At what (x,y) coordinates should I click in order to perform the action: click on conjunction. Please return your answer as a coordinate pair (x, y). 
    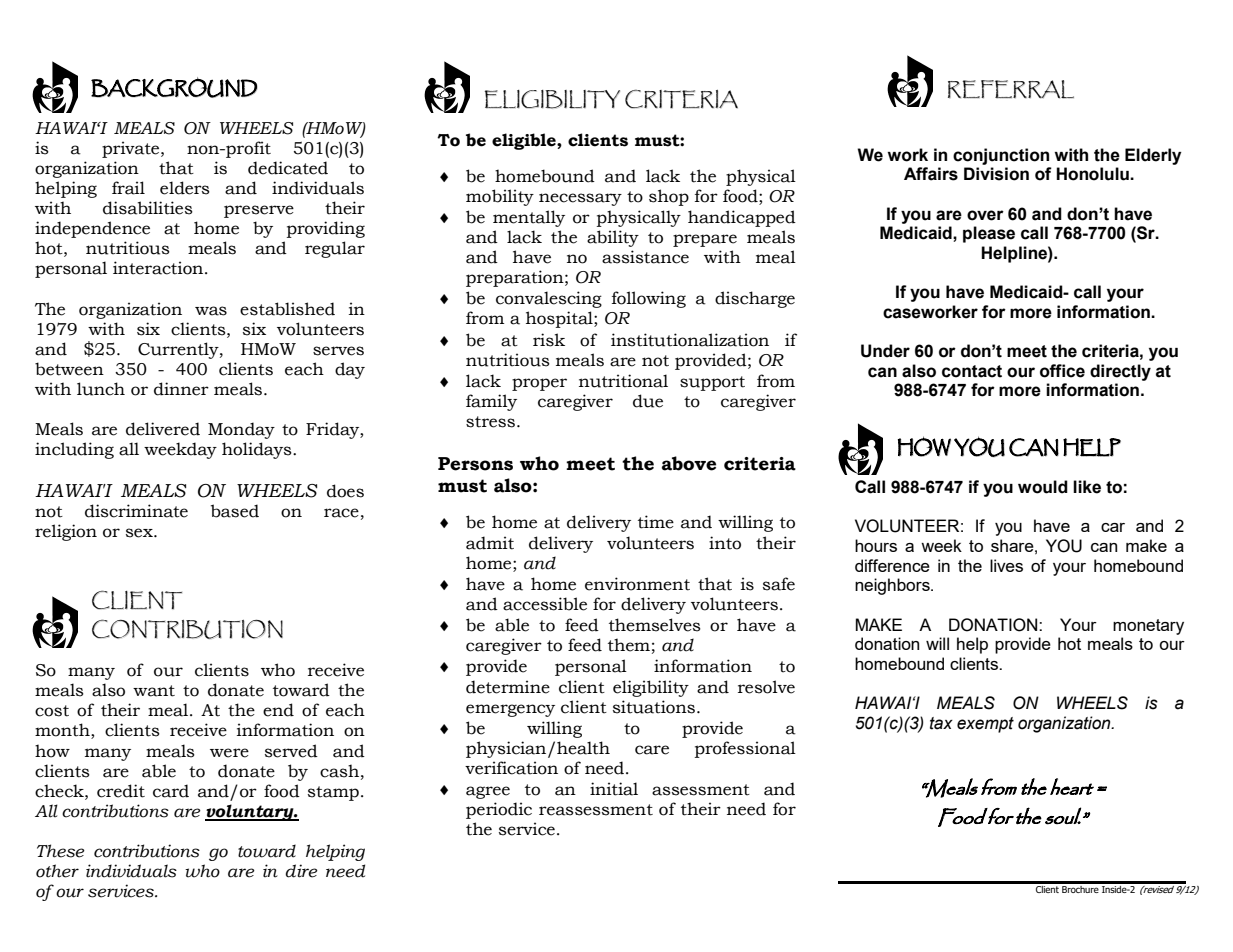
    Looking at the image, I should click on (1001, 156).
